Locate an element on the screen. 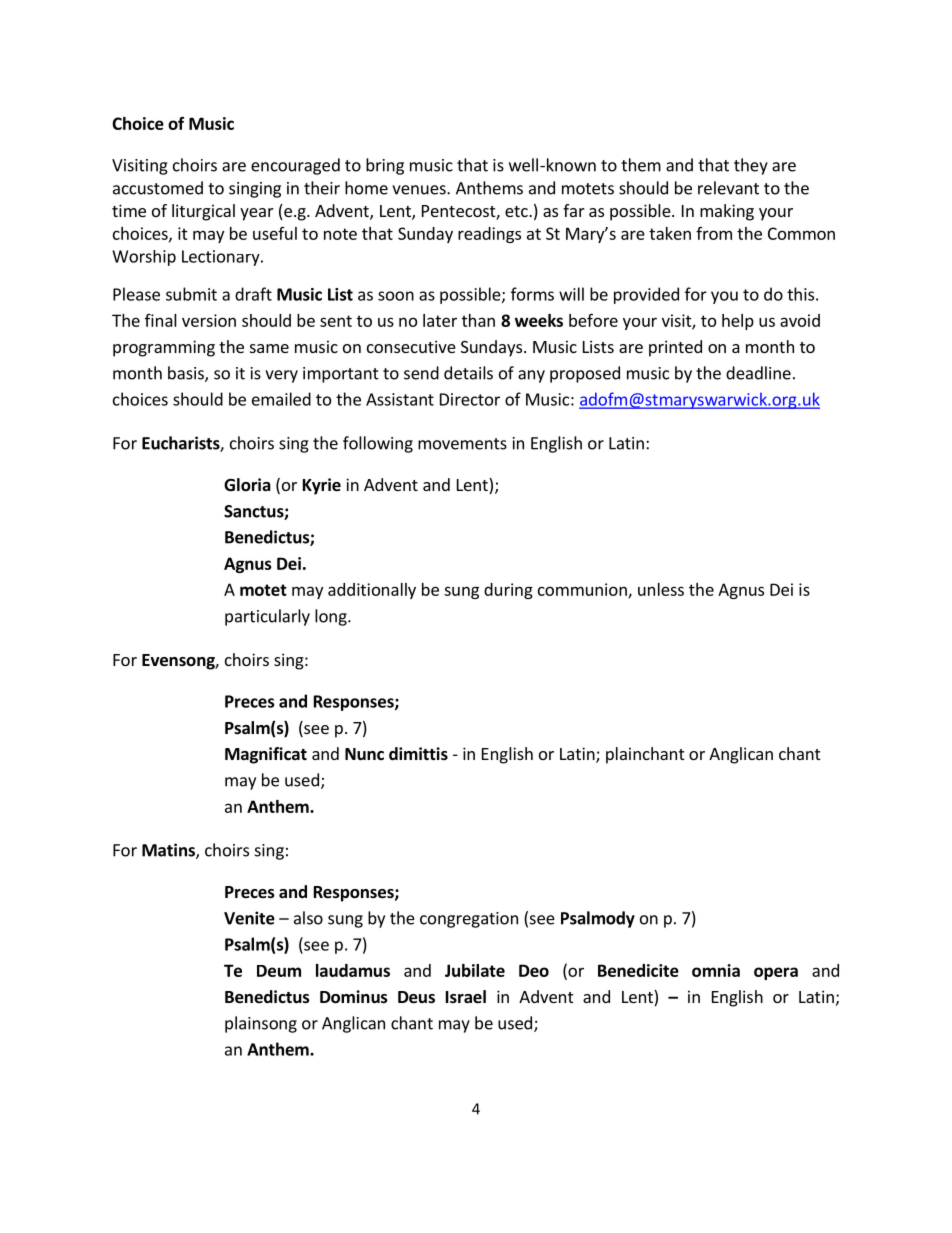 This screenshot has width=952, height=1233. relevant is located at coordinates (728, 188).
